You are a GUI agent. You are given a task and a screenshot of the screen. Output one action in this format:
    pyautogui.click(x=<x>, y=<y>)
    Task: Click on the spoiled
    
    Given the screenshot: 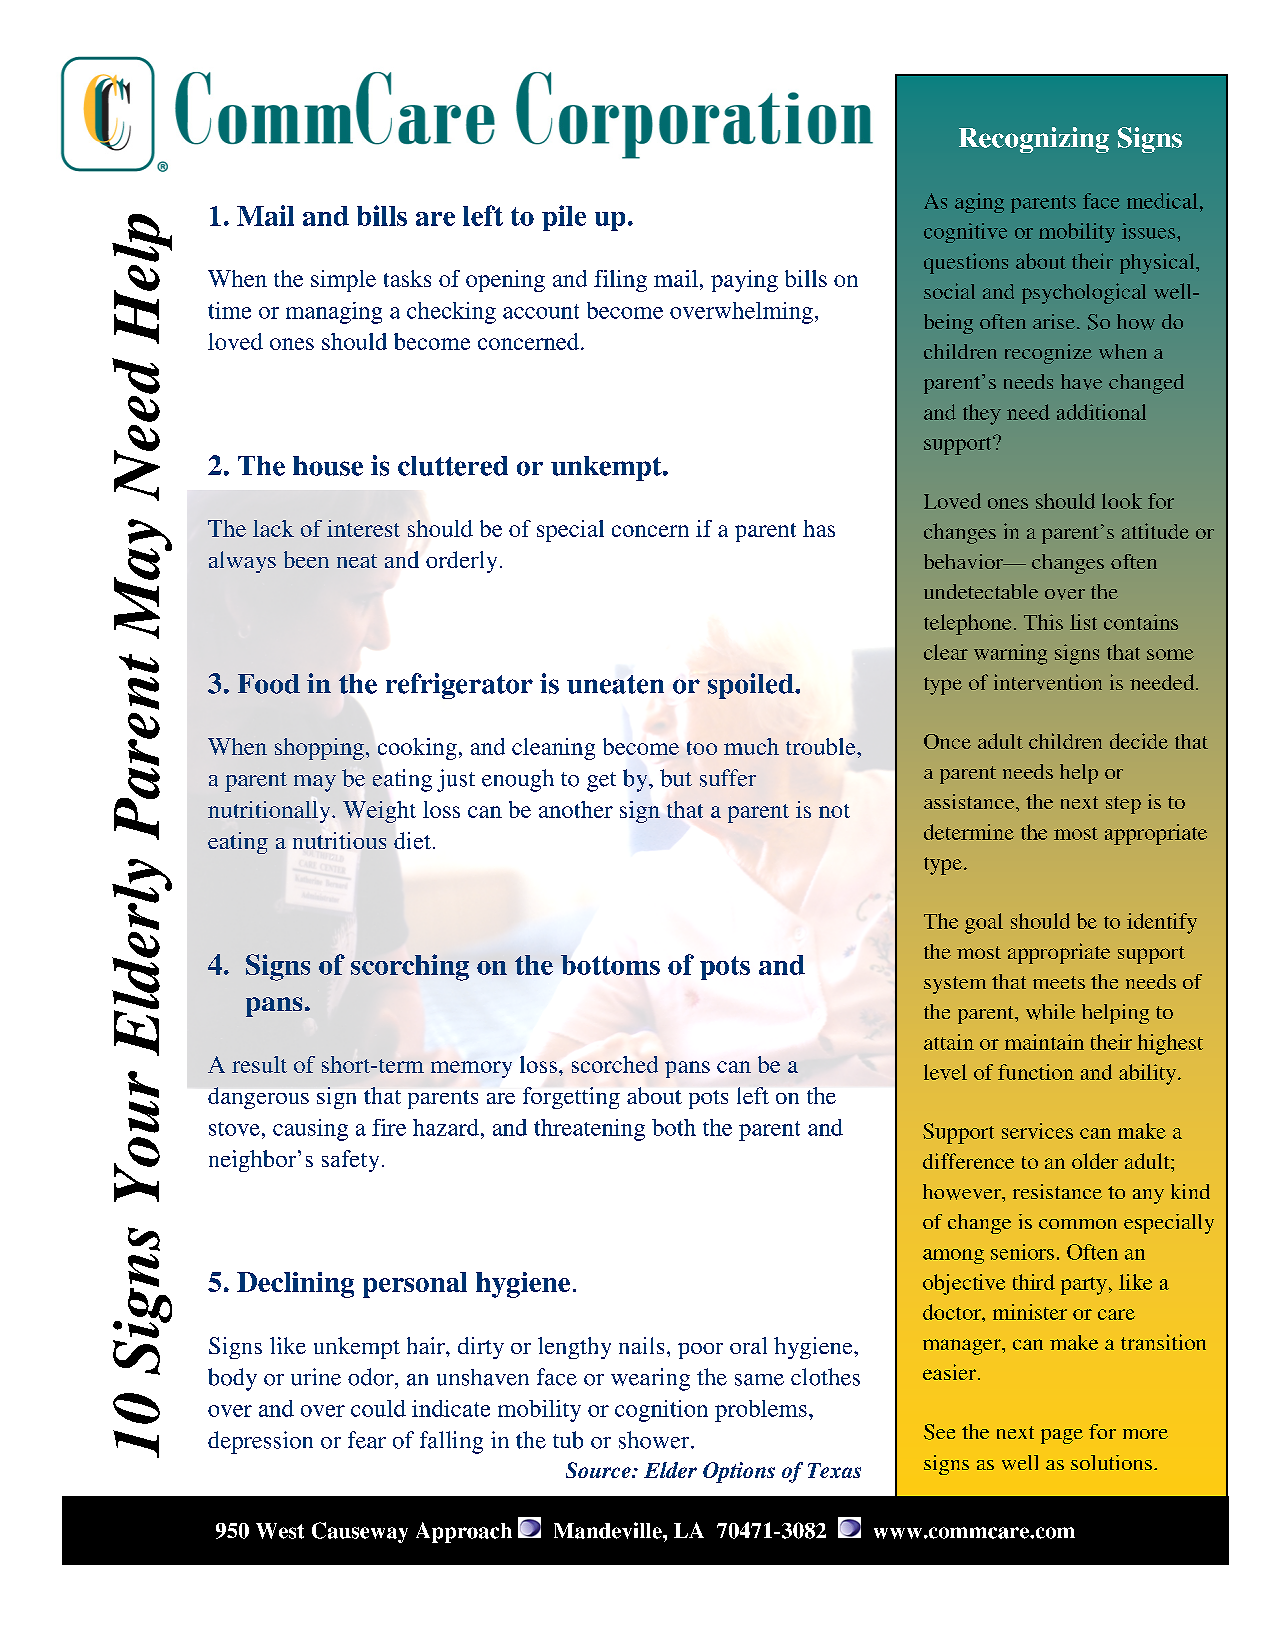 What is the action you would take?
    pyautogui.click(x=752, y=686)
